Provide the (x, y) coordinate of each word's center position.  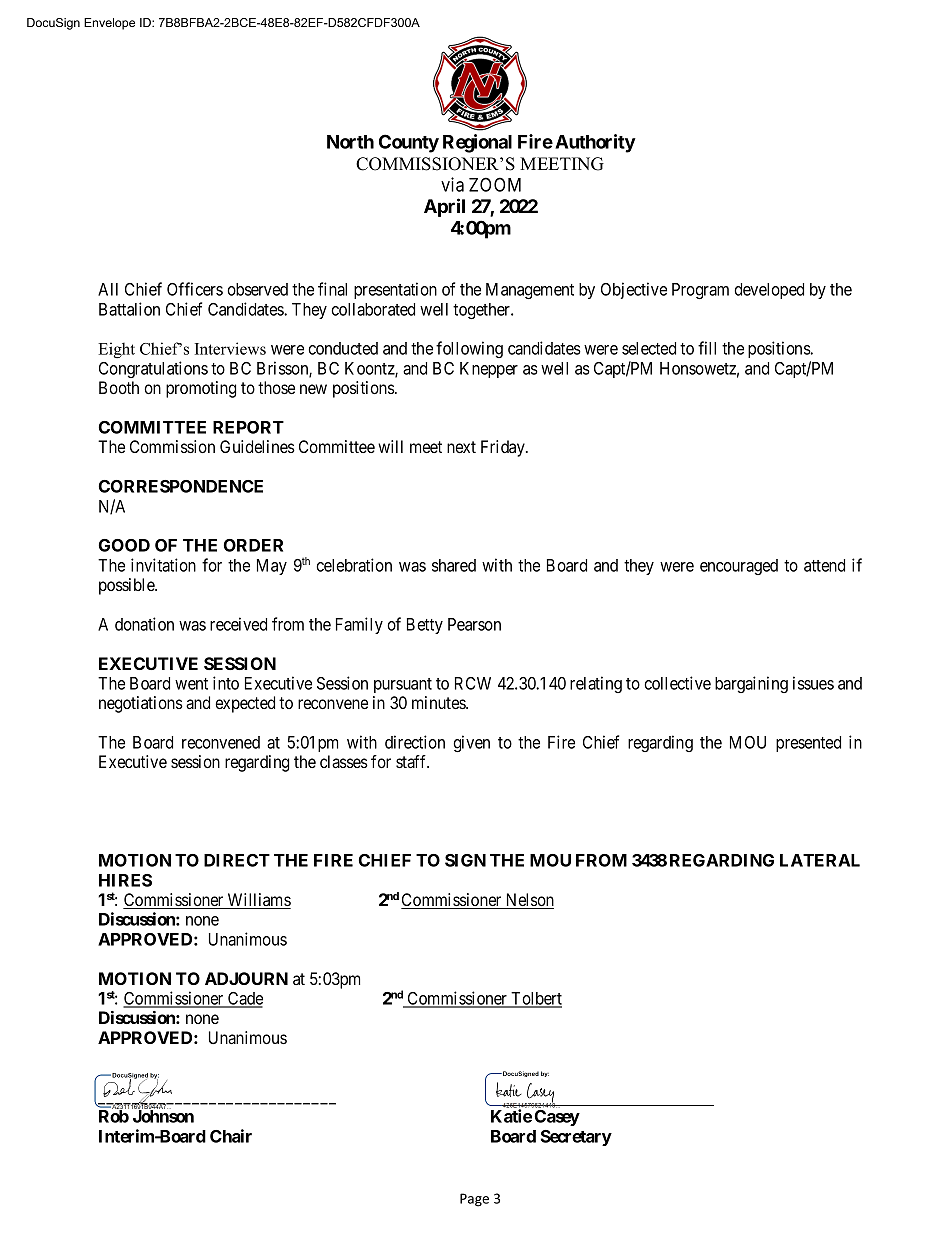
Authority (595, 143)
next (461, 447)
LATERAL (820, 860)
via (452, 184)
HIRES (125, 880)
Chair (231, 1136)
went (191, 684)
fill (707, 348)
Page (474, 1200)
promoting (201, 389)
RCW (473, 683)
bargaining (751, 684)
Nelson (528, 901)
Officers (195, 289)
